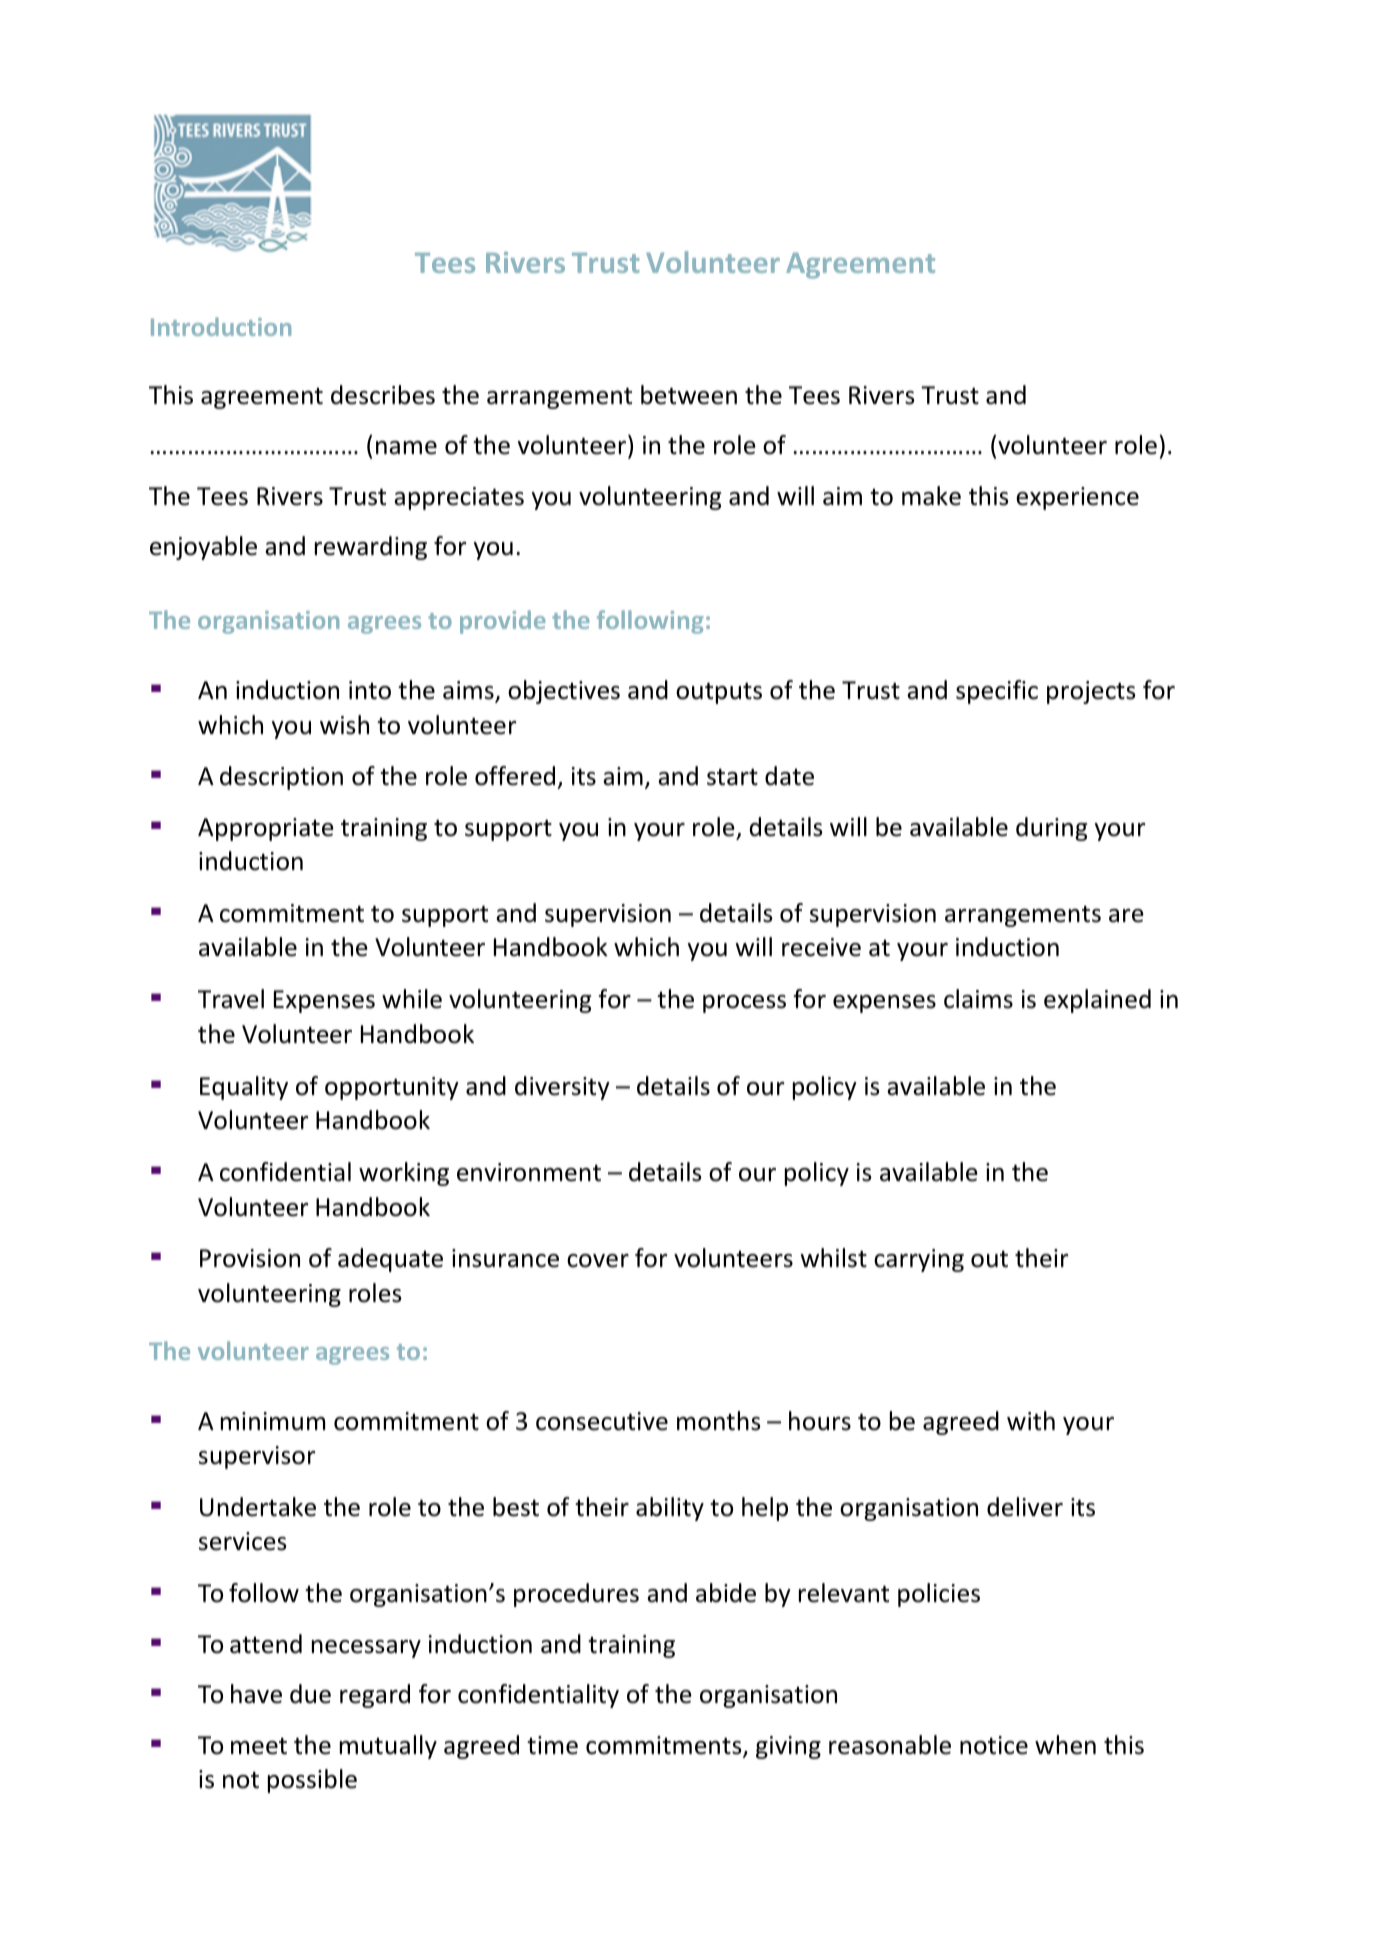 The width and height of the document is (1376, 1947). Describe the element at coordinates (1097, 1001) in the document. I see `explained` at that location.
